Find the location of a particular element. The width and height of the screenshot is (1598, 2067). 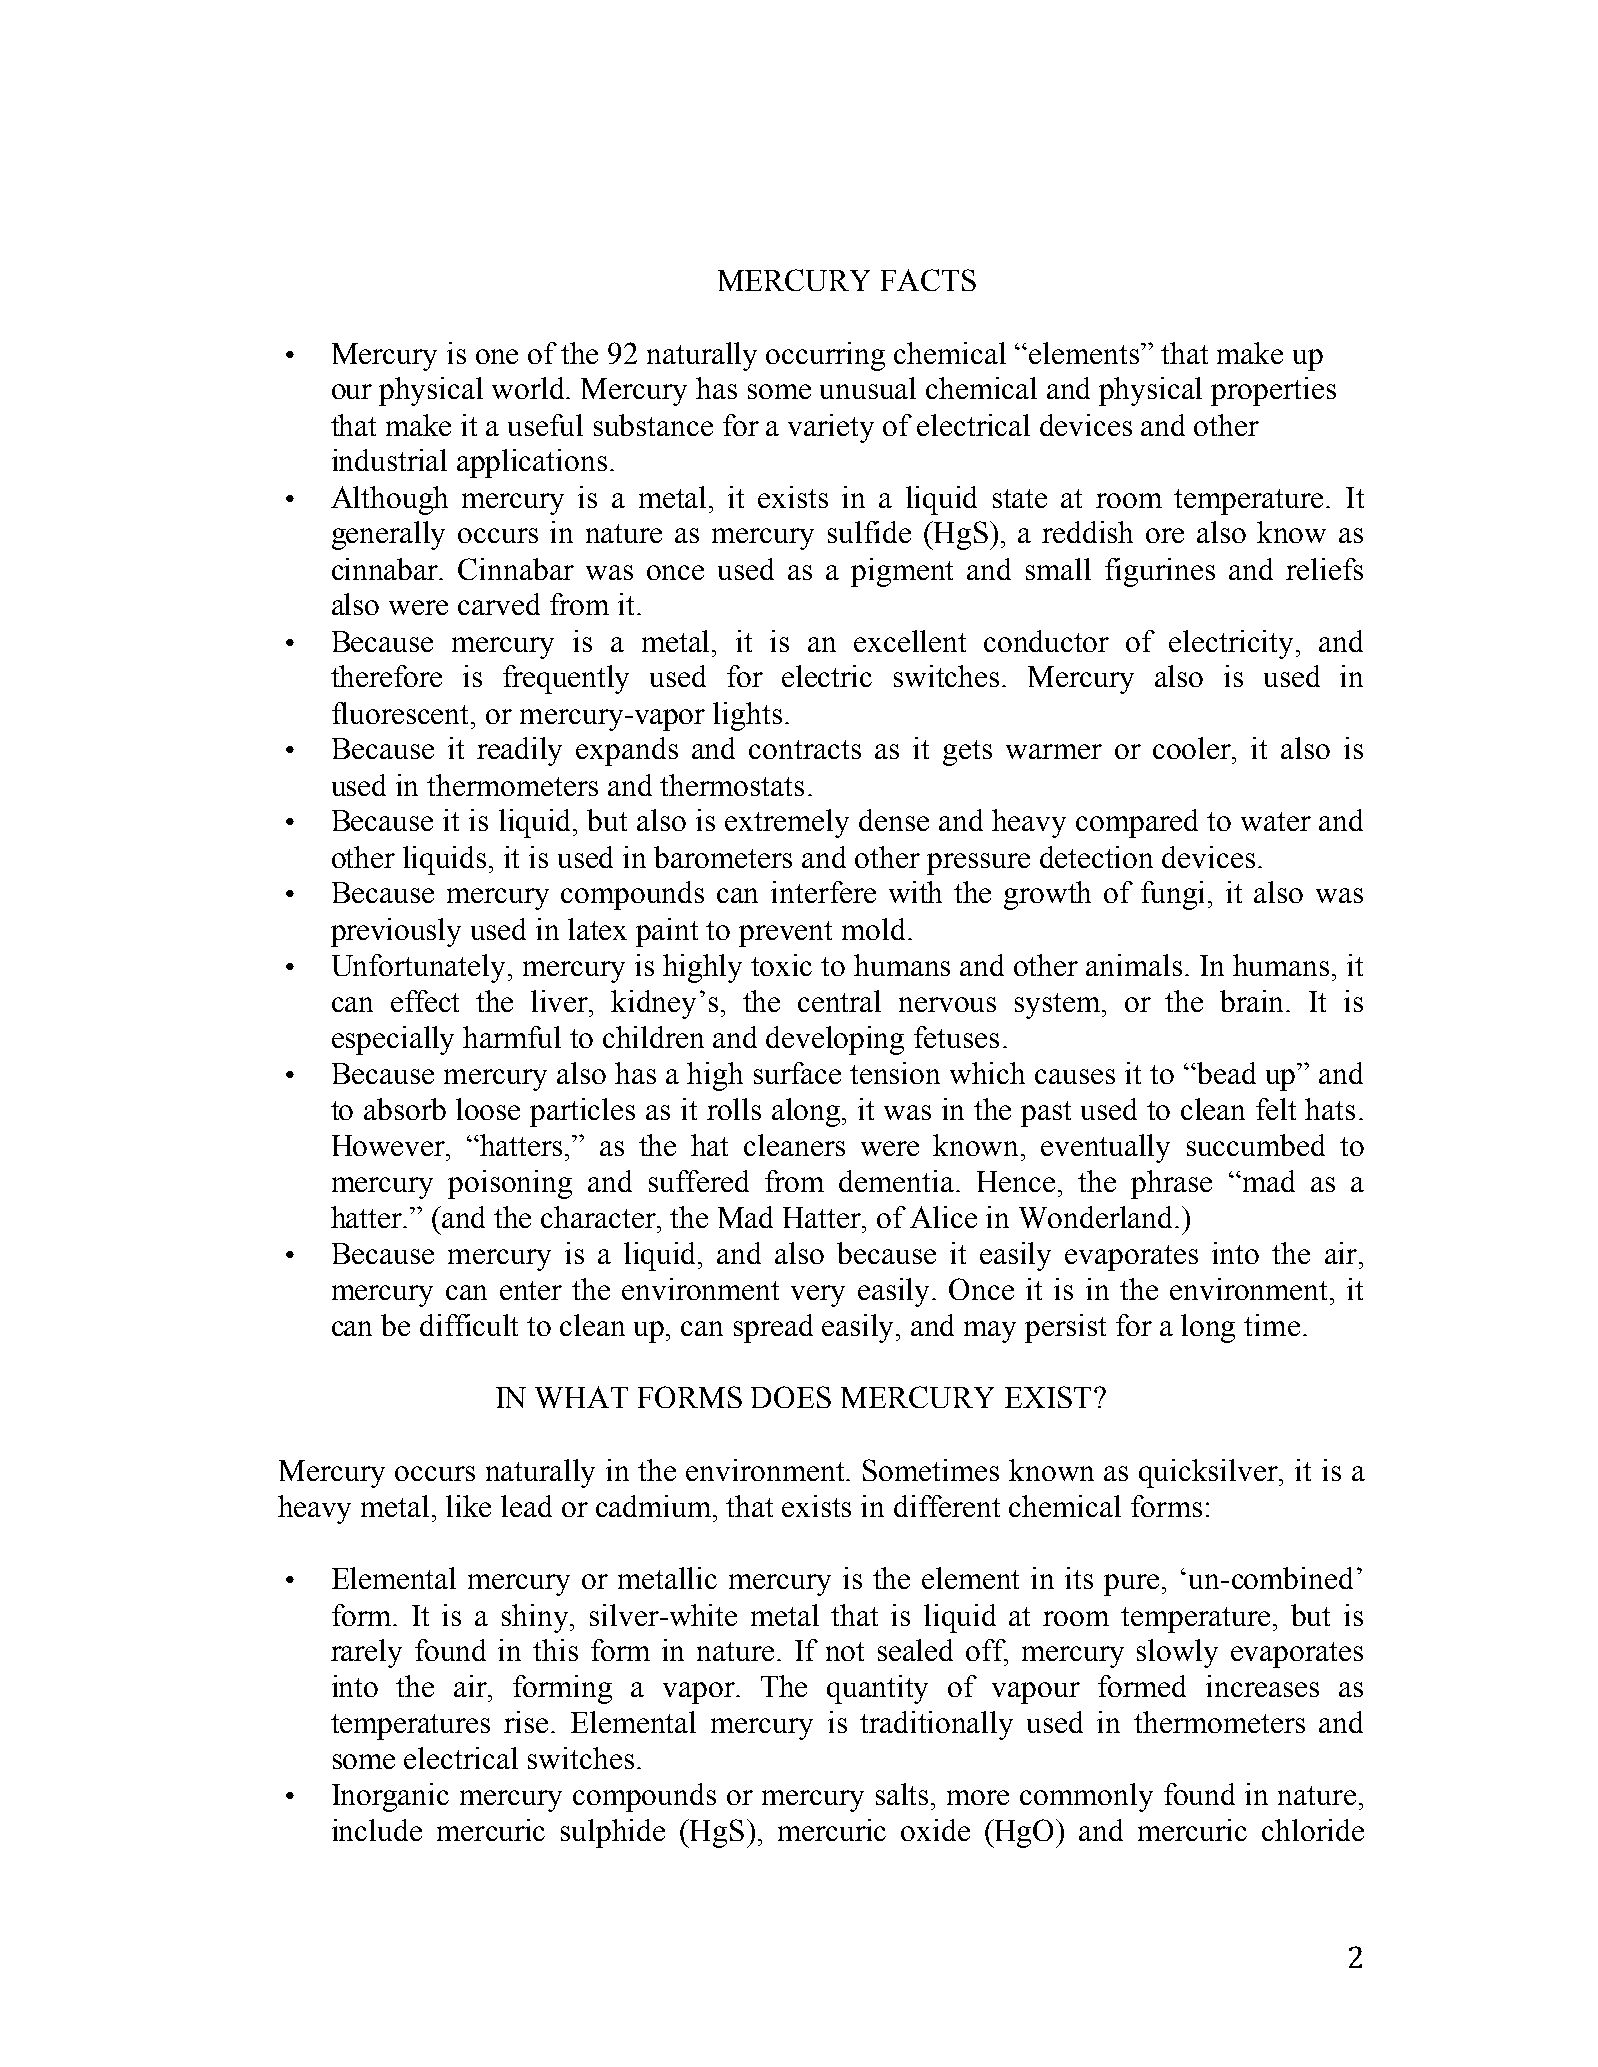

properties is located at coordinates (1273, 391).
